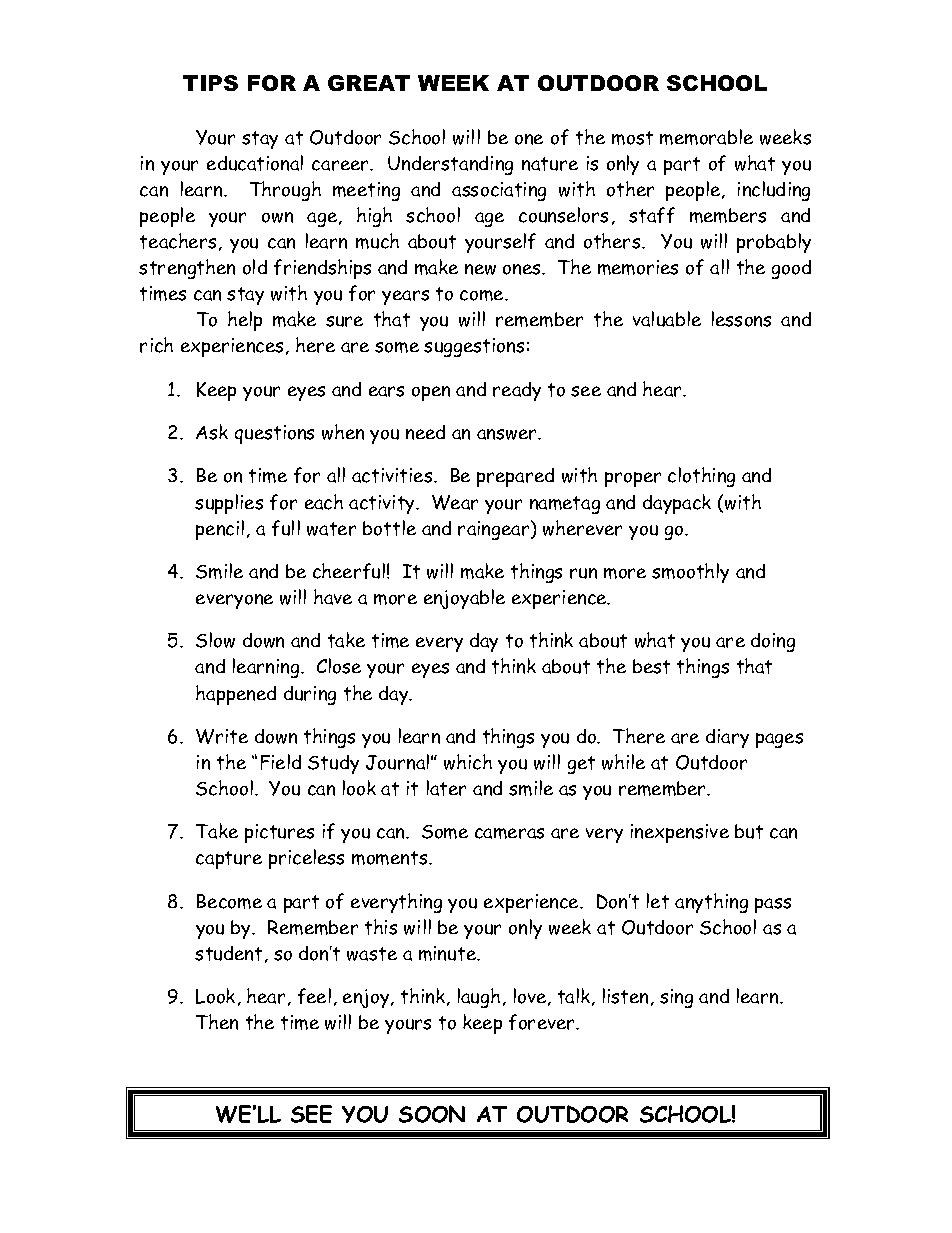 This screenshot has width=952, height=1233. Describe the element at coordinates (676, 998) in the screenshot. I see `sing` at that location.
